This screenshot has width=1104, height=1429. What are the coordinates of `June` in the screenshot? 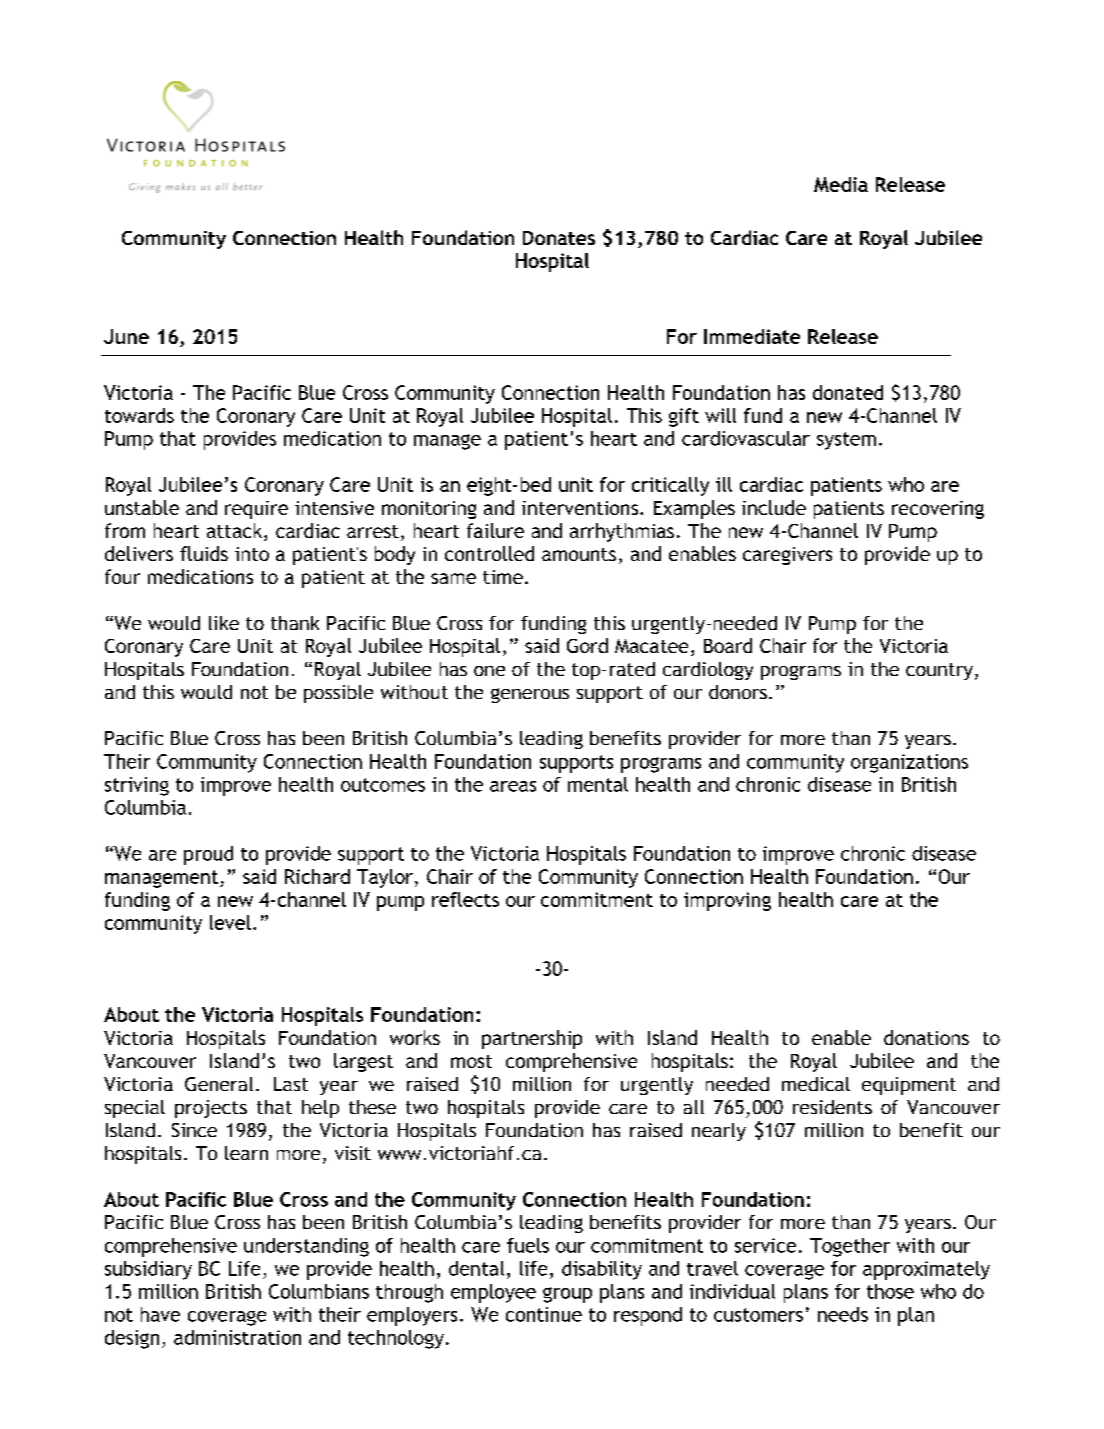 It's located at (126, 336).
